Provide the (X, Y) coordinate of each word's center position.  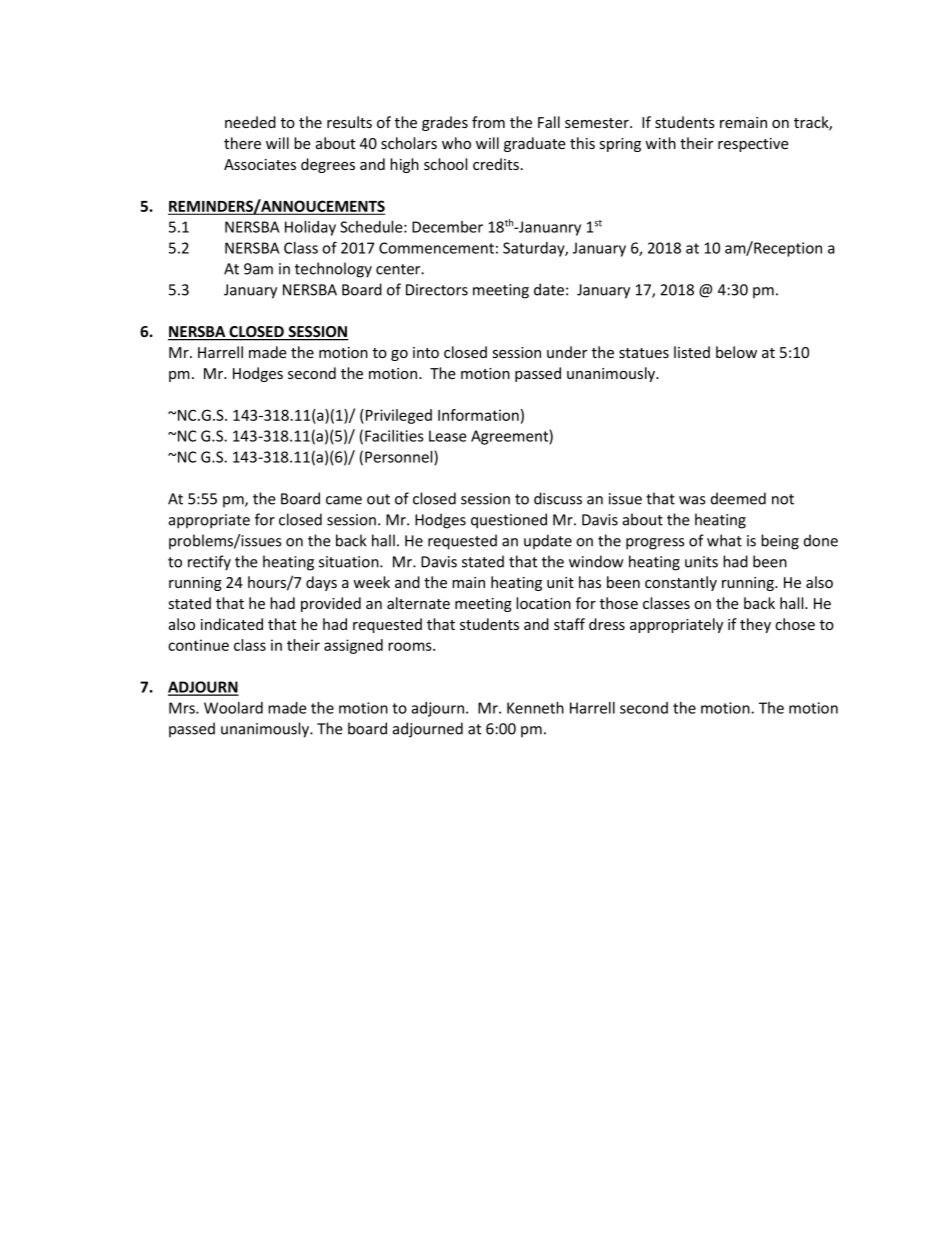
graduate (535, 144)
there (242, 143)
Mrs (183, 708)
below (736, 352)
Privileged (399, 416)
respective (753, 145)
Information (478, 415)
